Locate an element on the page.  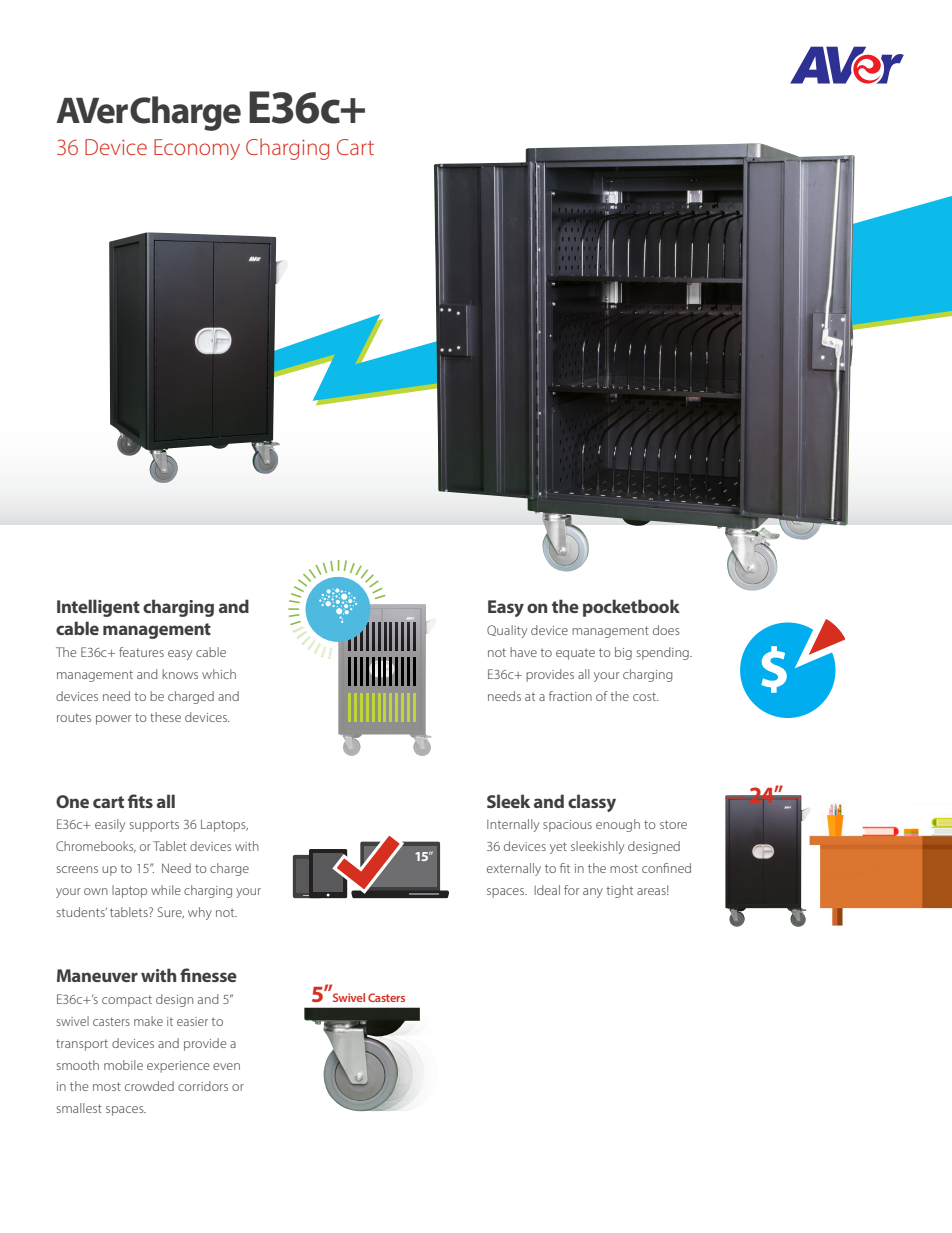
big is located at coordinates (623, 653).
